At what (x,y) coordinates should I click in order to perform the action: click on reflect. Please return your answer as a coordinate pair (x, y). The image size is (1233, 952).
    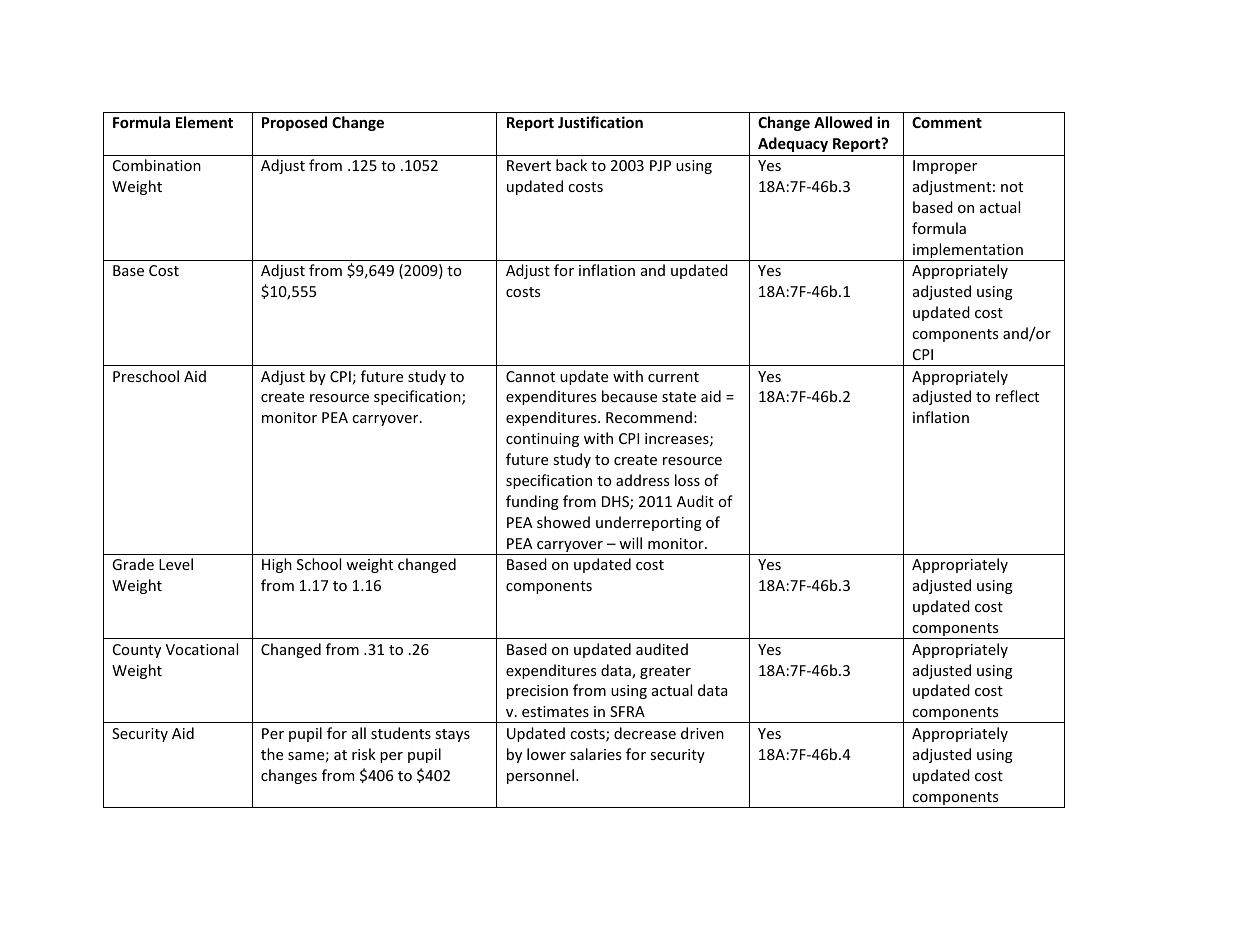
    Looking at the image, I should click on (1017, 396).
